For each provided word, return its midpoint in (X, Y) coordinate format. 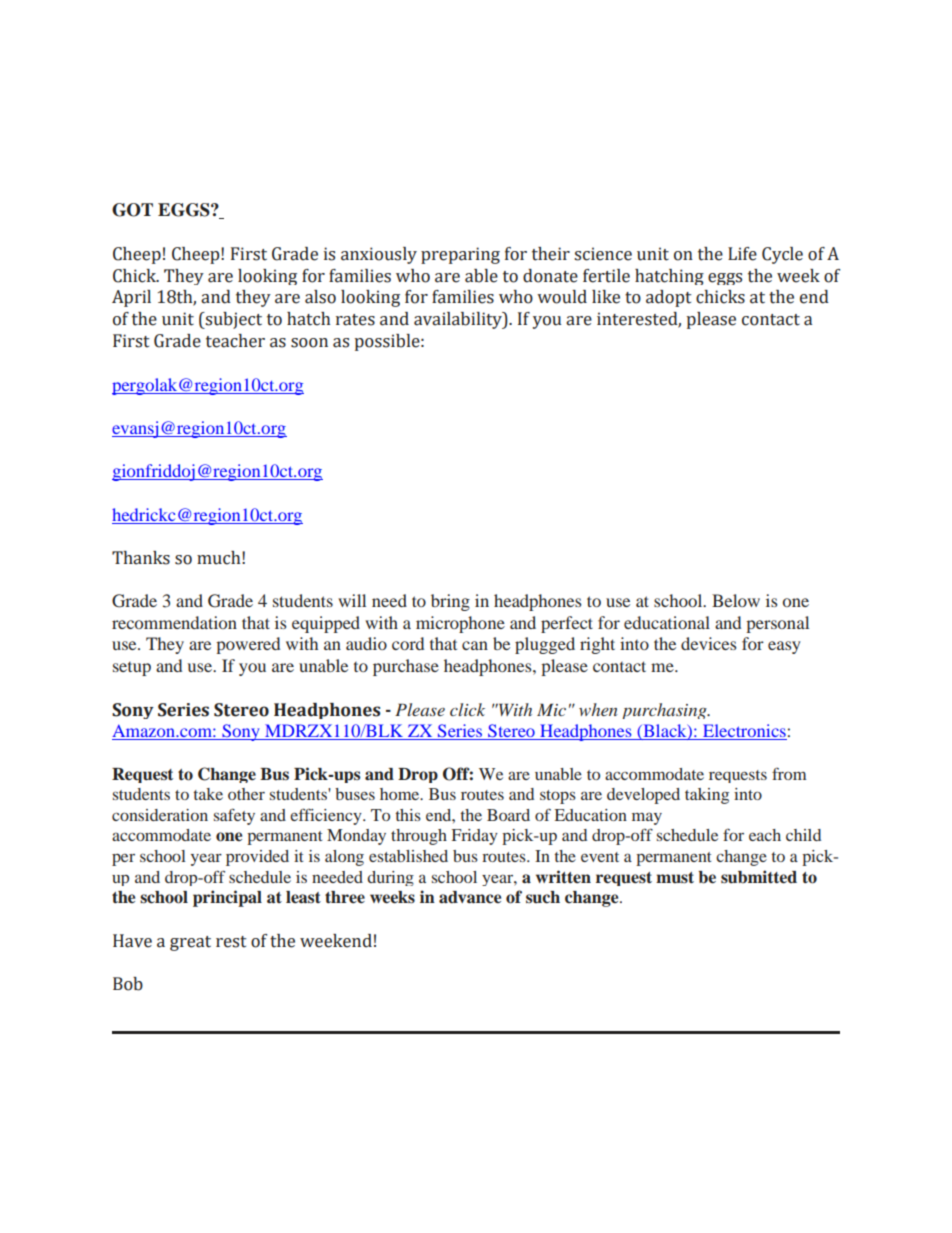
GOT (132, 210)
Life (742, 254)
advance (470, 897)
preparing (460, 255)
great (190, 943)
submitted (759, 877)
